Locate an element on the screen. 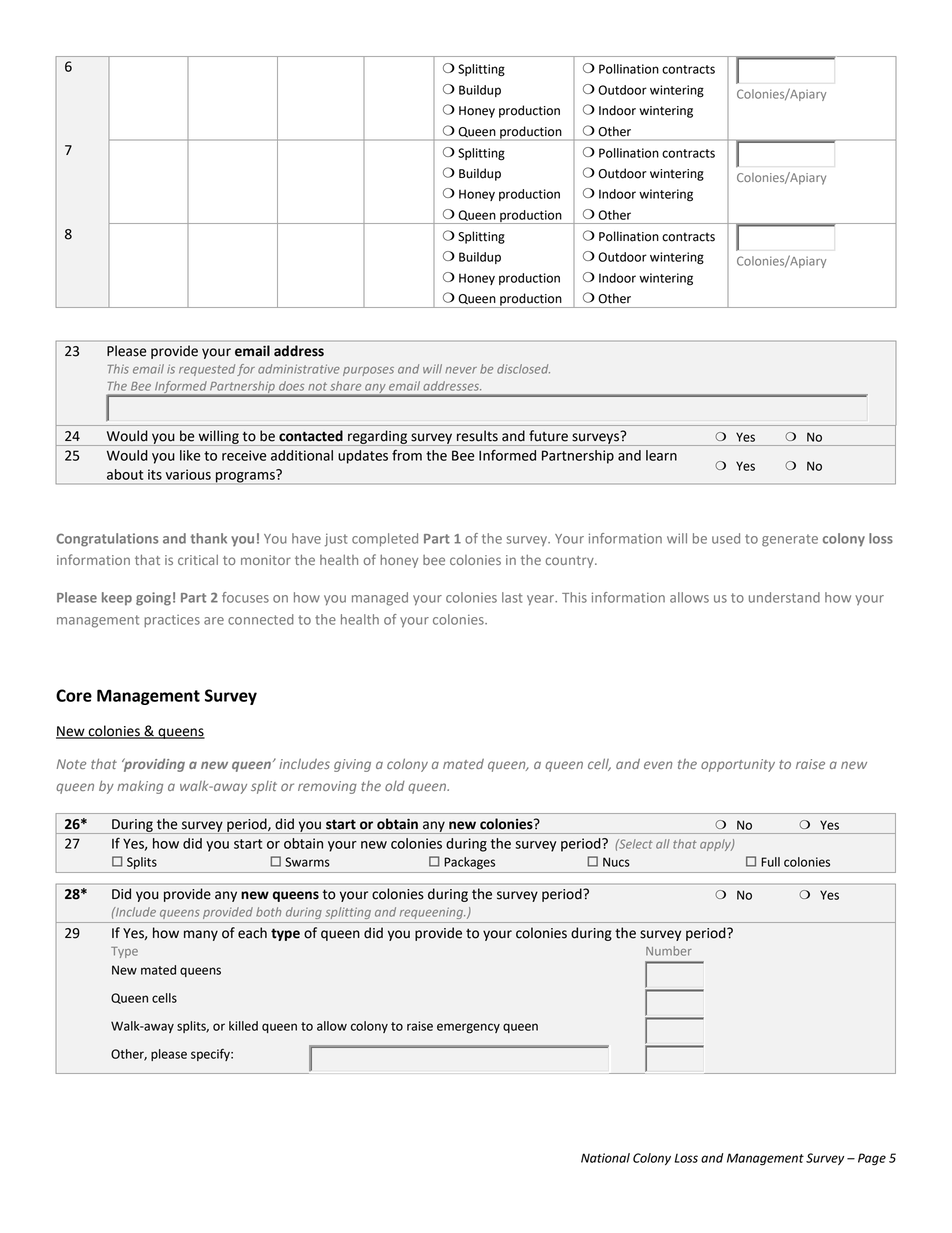 The height and width of the screenshot is (1233, 952). understand is located at coordinates (784, 597).
